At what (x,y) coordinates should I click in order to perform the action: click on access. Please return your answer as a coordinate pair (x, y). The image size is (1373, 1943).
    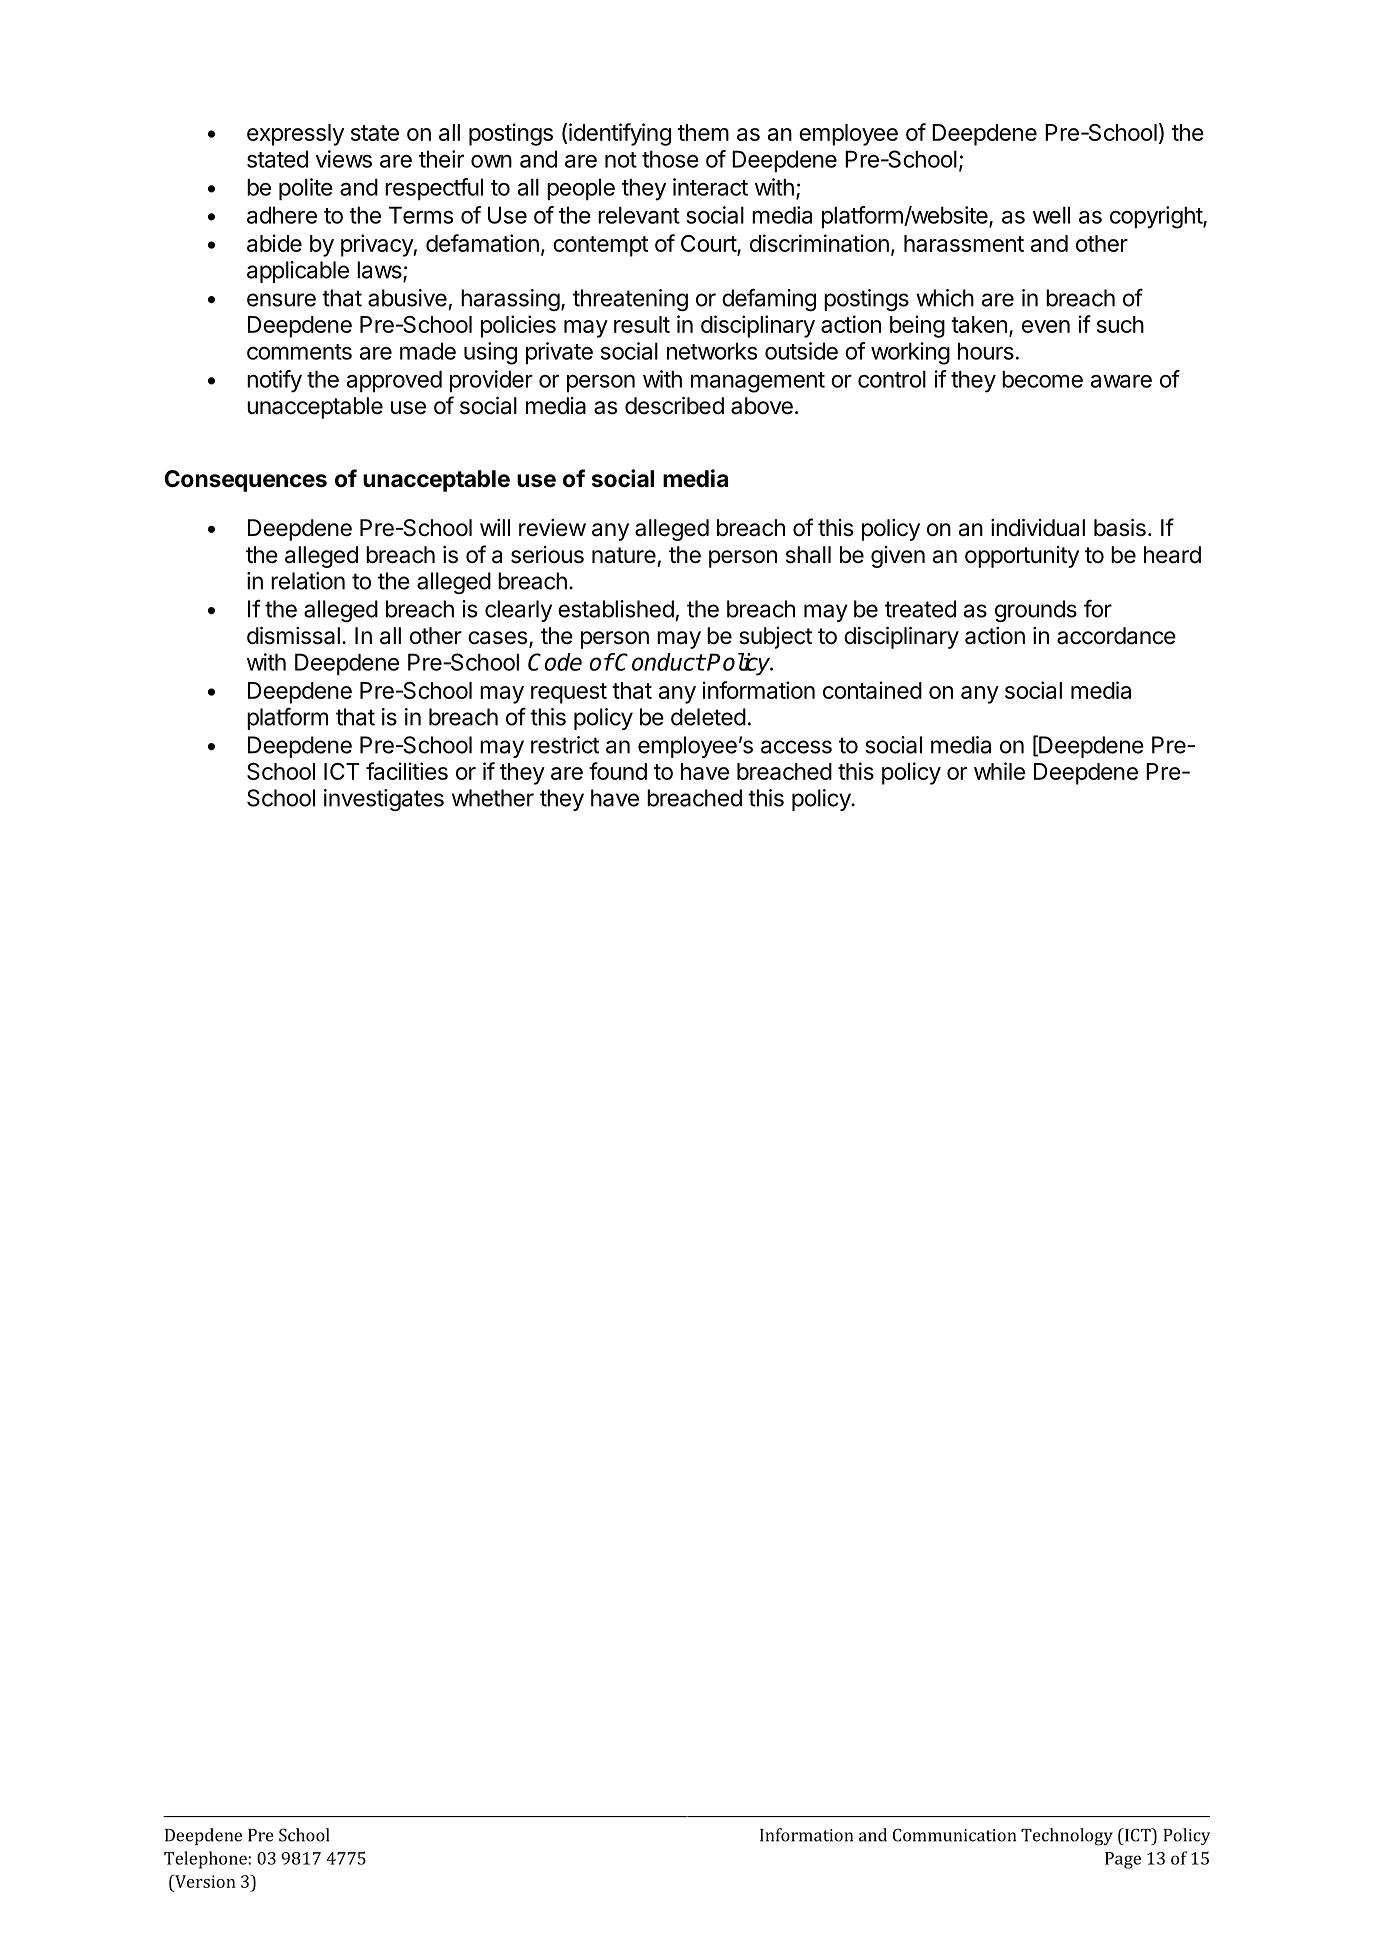
    Looking at the image, I should click on (796, 747).
